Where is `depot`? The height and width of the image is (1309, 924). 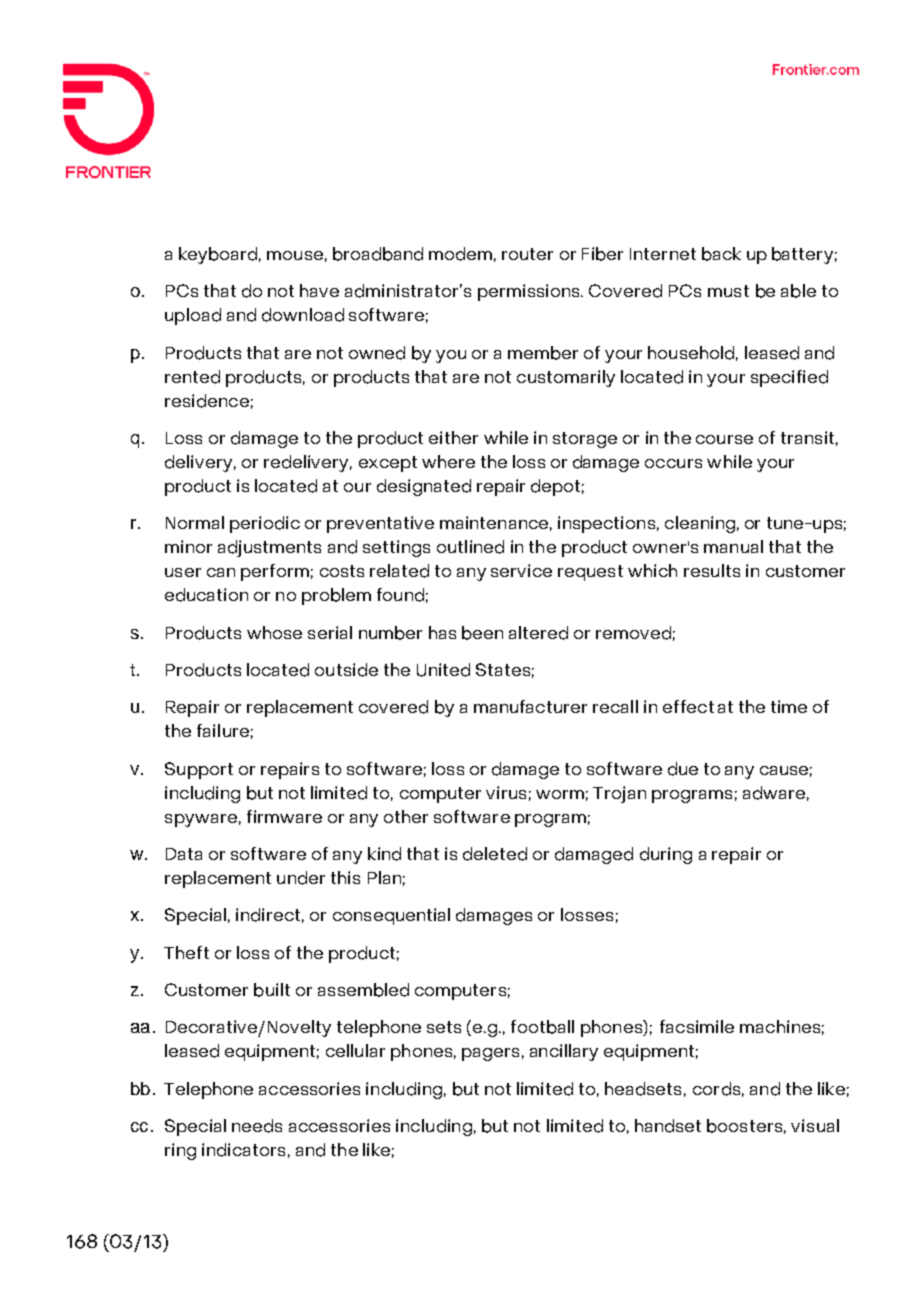
depot is located at coordinates (555, 487).
